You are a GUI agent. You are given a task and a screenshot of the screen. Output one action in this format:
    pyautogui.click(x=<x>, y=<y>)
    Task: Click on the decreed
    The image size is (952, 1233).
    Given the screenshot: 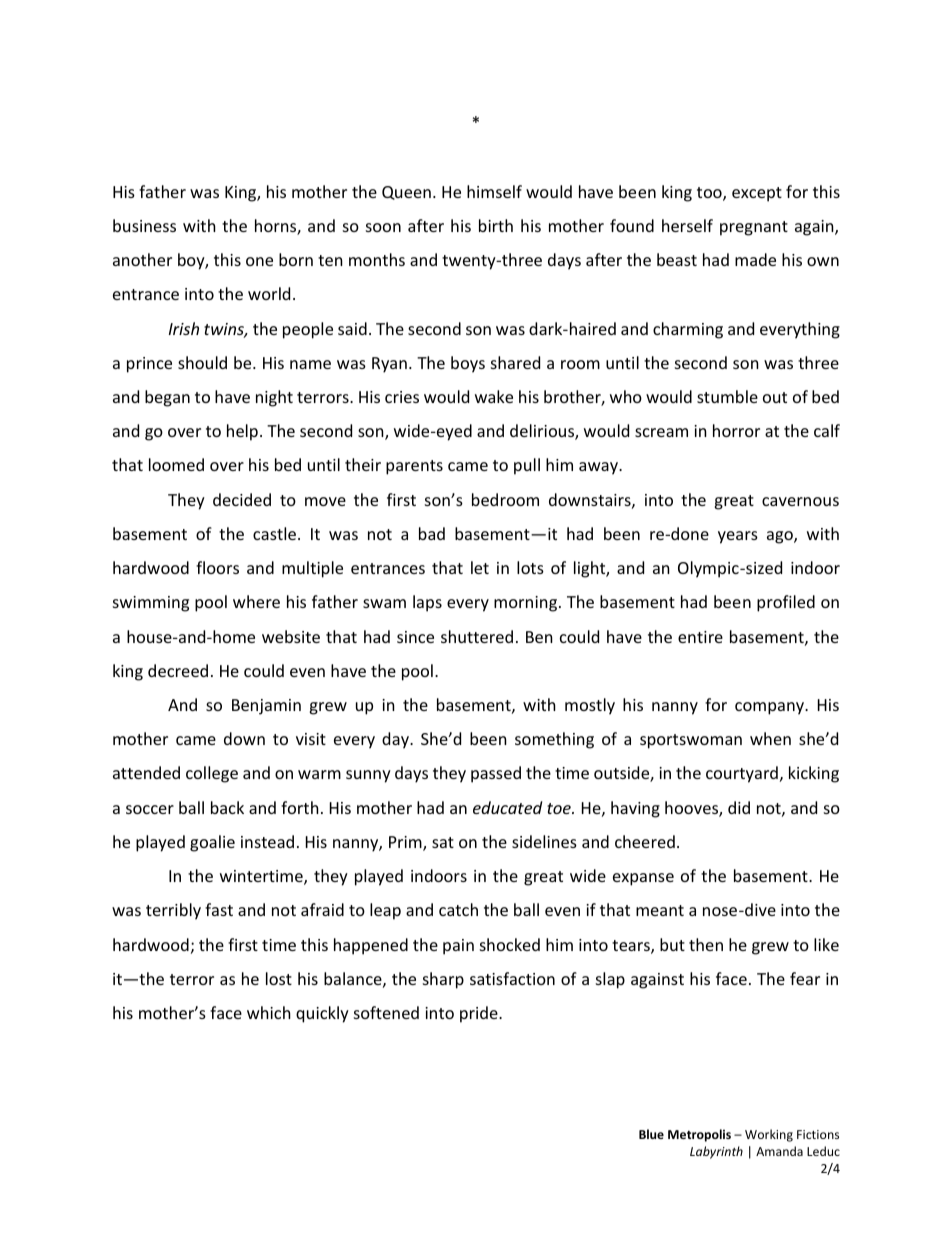 What is the action you would take?
    pyautogui.click(x=178, y=670)
